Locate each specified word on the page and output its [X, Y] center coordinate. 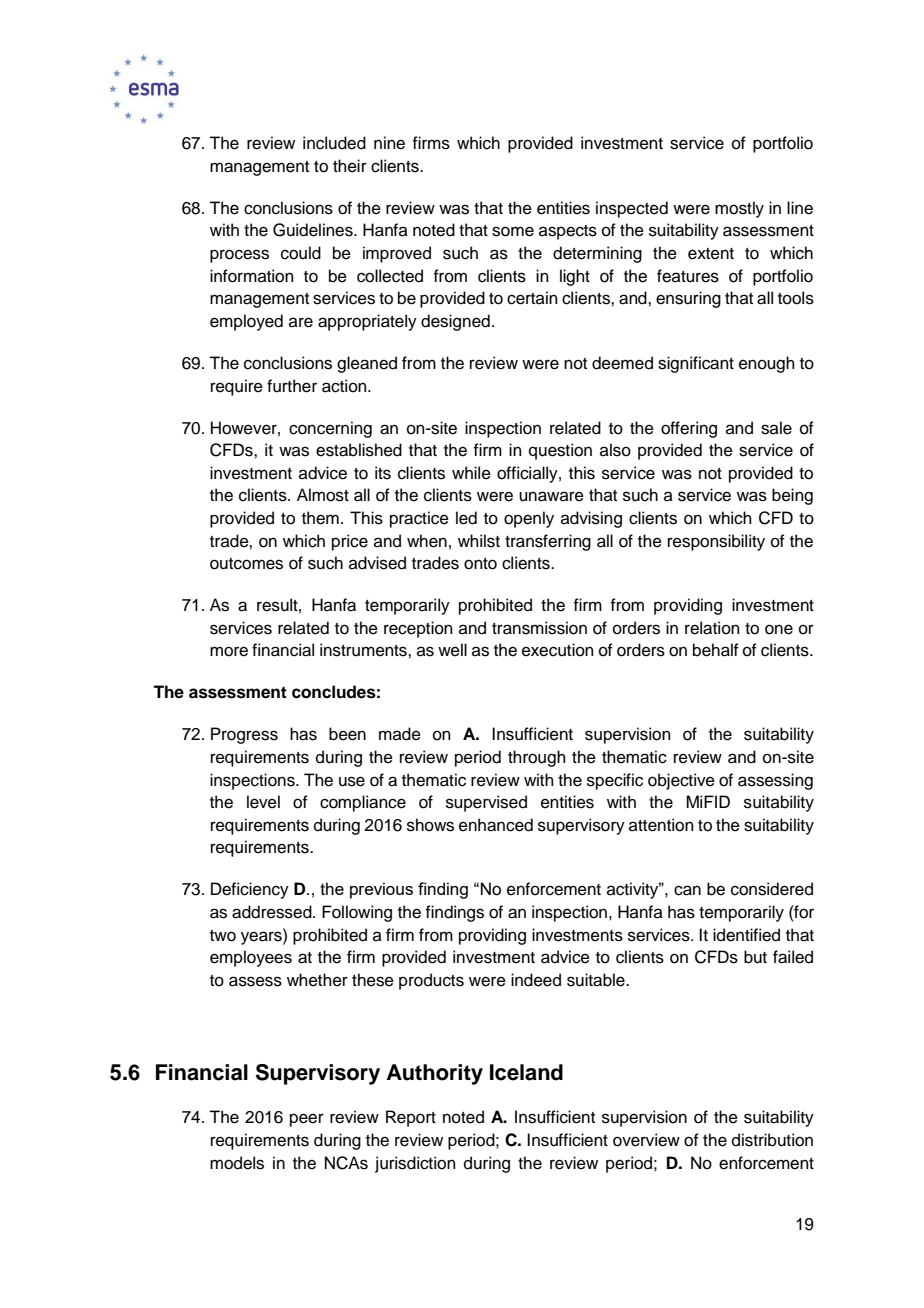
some [513, 231]
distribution [772, 1140]
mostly [739, 209]
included [334, 143]
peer [307, 1120]
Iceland [526, 1072]
